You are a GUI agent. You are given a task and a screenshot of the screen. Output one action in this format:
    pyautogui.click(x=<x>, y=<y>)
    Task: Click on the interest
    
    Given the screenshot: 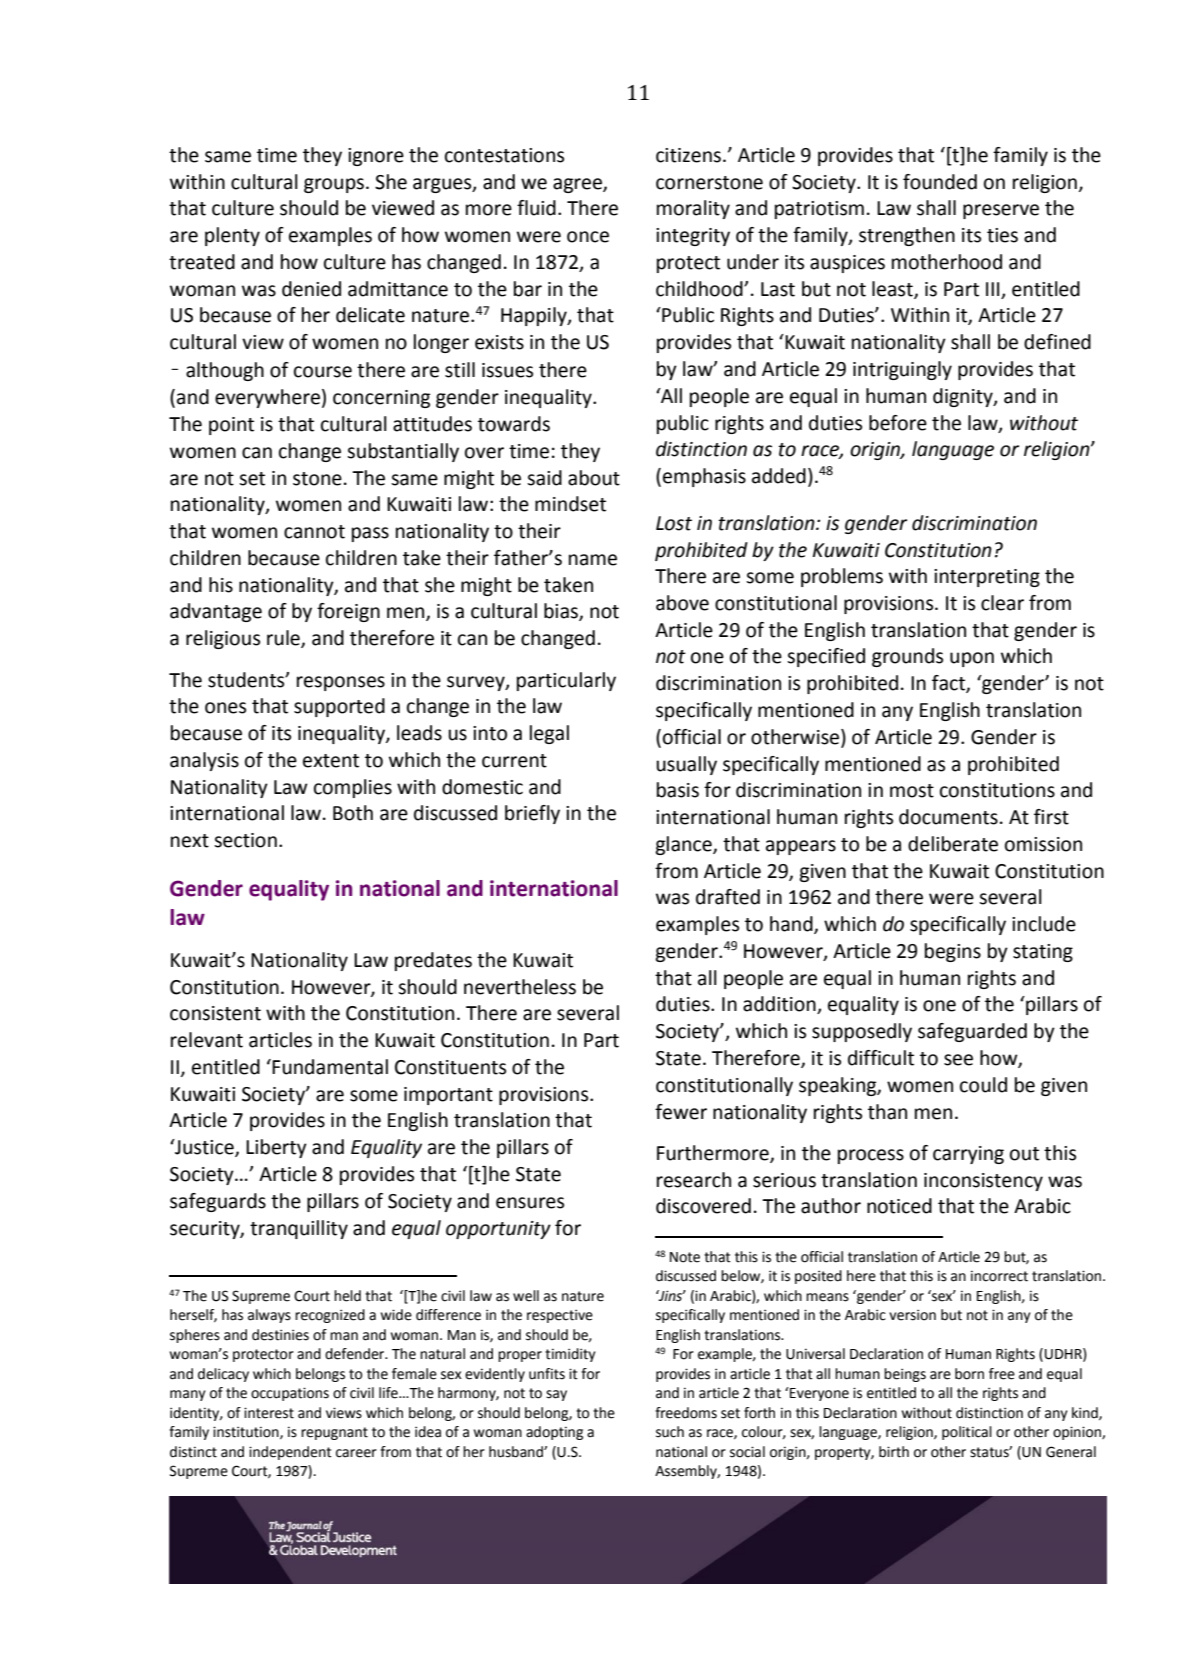 What is the action you would take?
    pyautogui.click(x=269, y=1413)
